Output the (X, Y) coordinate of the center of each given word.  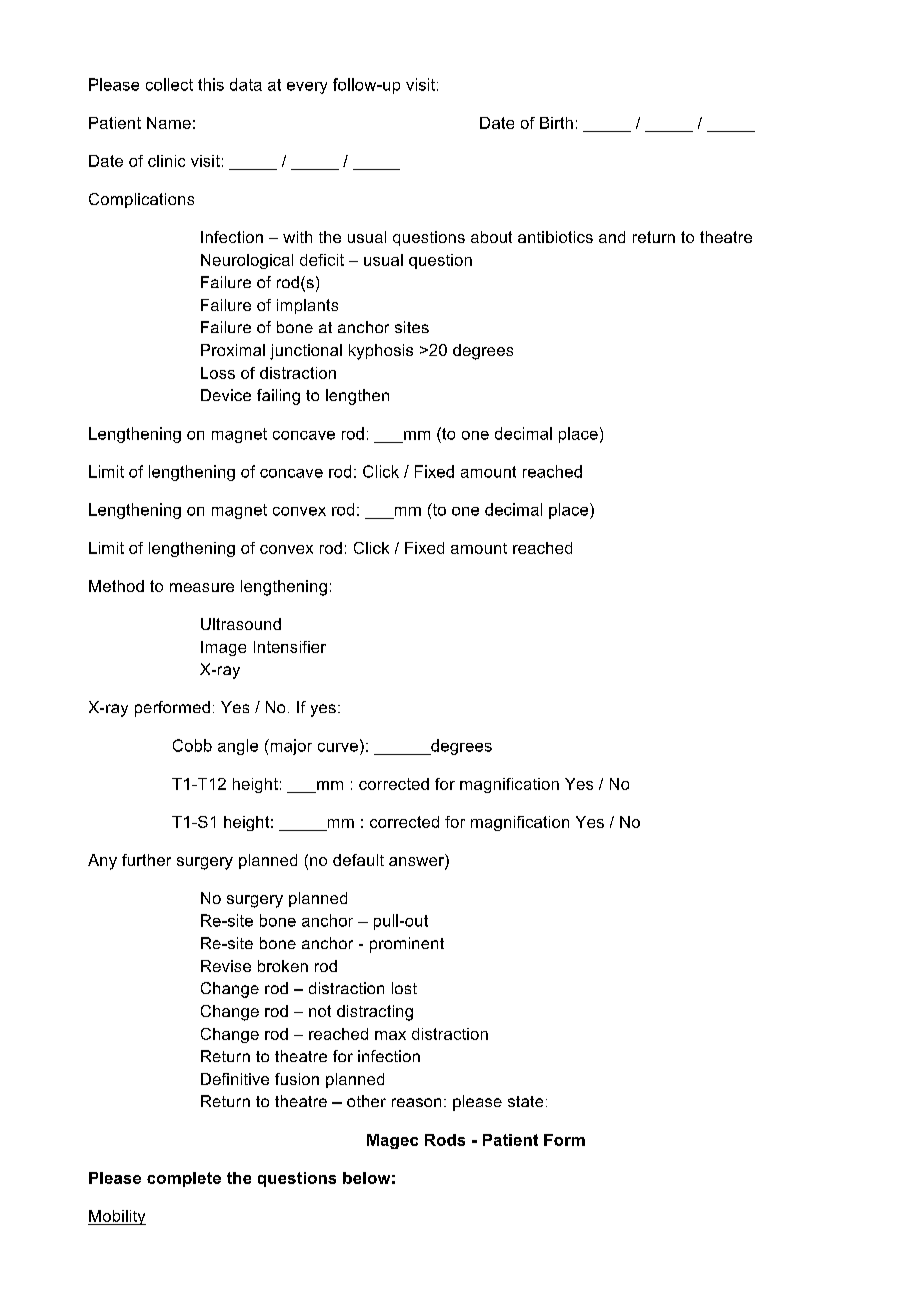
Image (223, 648)
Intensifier (290, 647)
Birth (556, 123)
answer (417, 863)
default (358, 860)
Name (169, 123)
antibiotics (555, 237)
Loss (218, 373)
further (146, 860)
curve (338, 747)
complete (184, 1179)
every (307, 88)
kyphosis (381, 352)
